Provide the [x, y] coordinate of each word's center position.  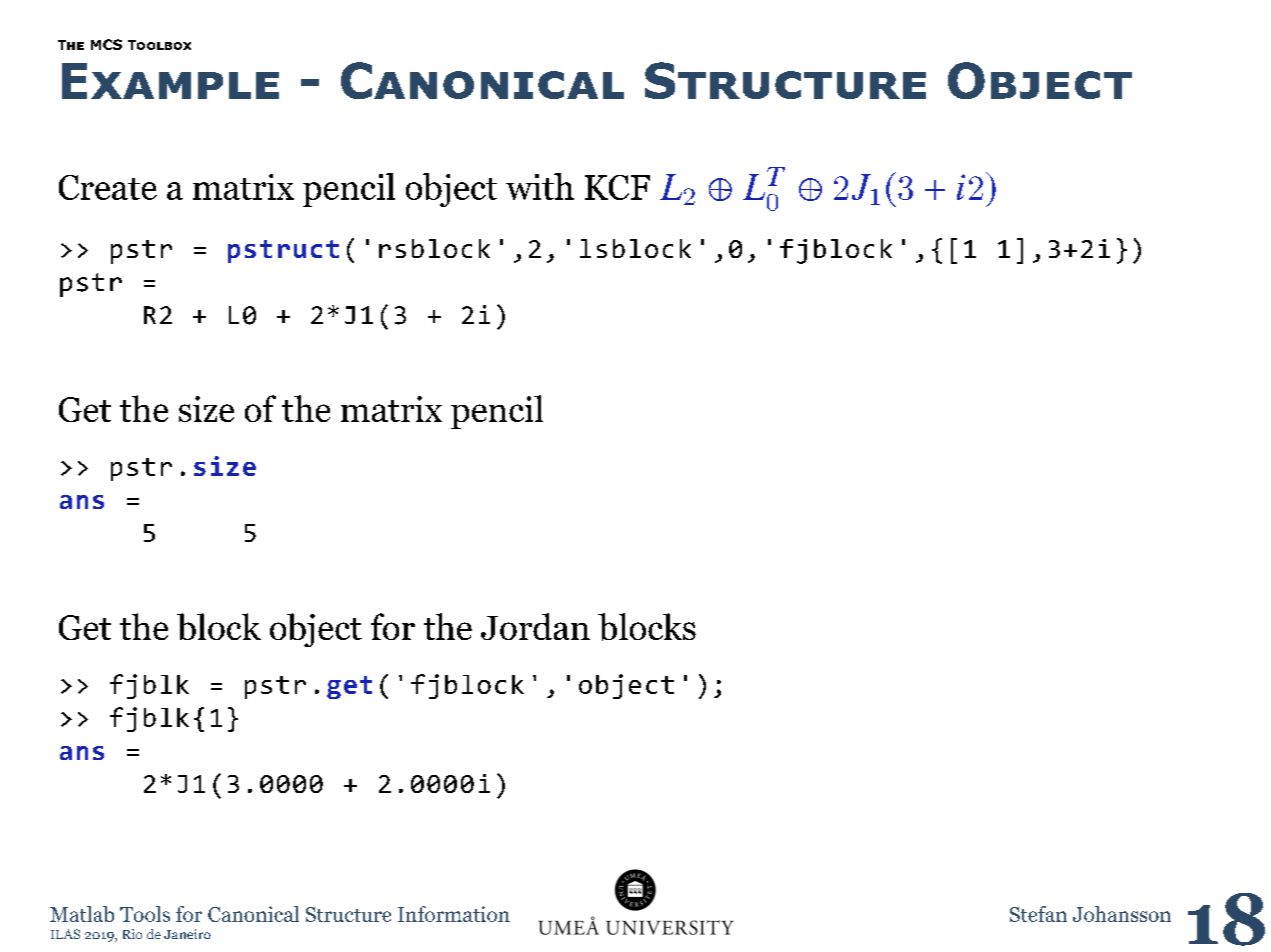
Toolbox [159, 45]
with [540, 186]
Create [108, 187]
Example [170, 81]
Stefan [1038, 914]
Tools [145, 914]
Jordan [535, 626]
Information [454, 914]
